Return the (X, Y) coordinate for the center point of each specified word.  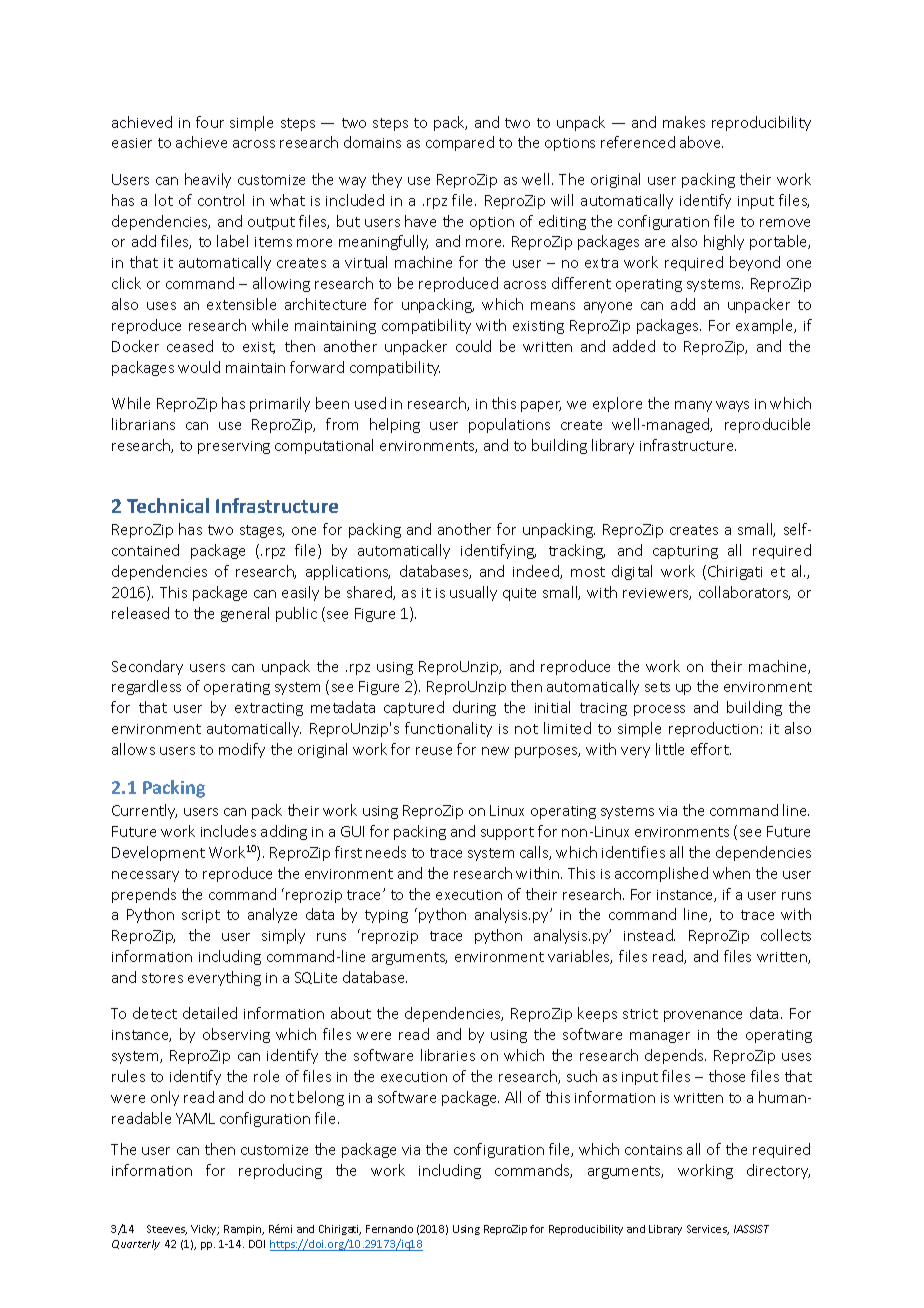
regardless (146, 687)
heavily (208, 180)
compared (460, 143)
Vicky (205, 1230)
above (701, 142)
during (474, 708)
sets (657, 687)
